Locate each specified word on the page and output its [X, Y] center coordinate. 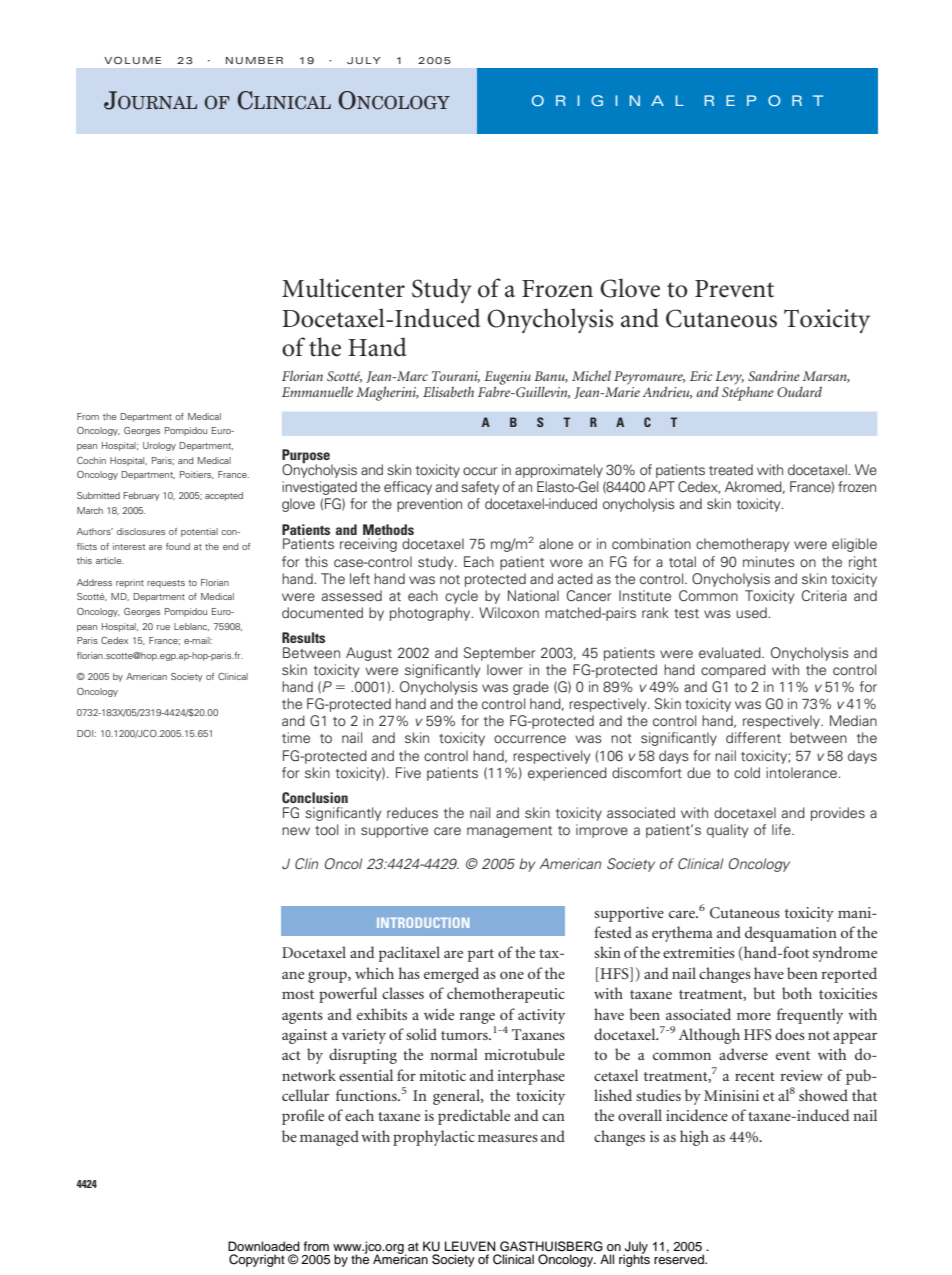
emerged [451, 975]
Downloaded [264, 1246]
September [499, 654]
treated [731, 469]
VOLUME [132, 60]
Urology [159, 446]
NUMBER [254, 60]
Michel [591, 375]
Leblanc [191, 627]
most [298, 994]
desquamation [791, 934]
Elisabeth [448, 391]
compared [733, 671]
